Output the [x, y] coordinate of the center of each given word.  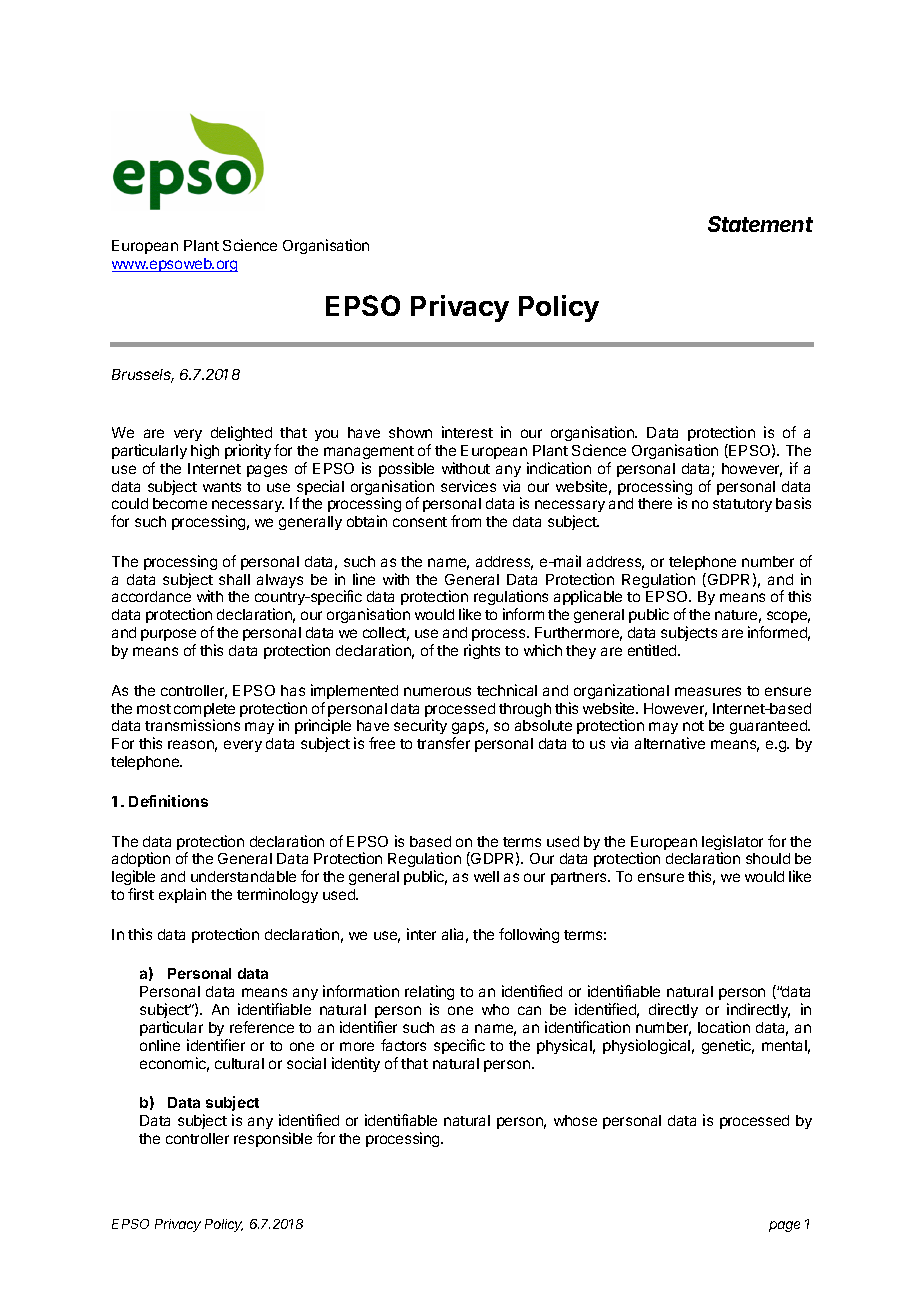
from [466, 521]
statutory [742, 505]
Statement [760, 224]
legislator [732, 844]
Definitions [168, 801]
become [180, 503]
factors [403, 1045]
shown [410, 432]
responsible [273, 1139]
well [486, 876]
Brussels [143, 376]
